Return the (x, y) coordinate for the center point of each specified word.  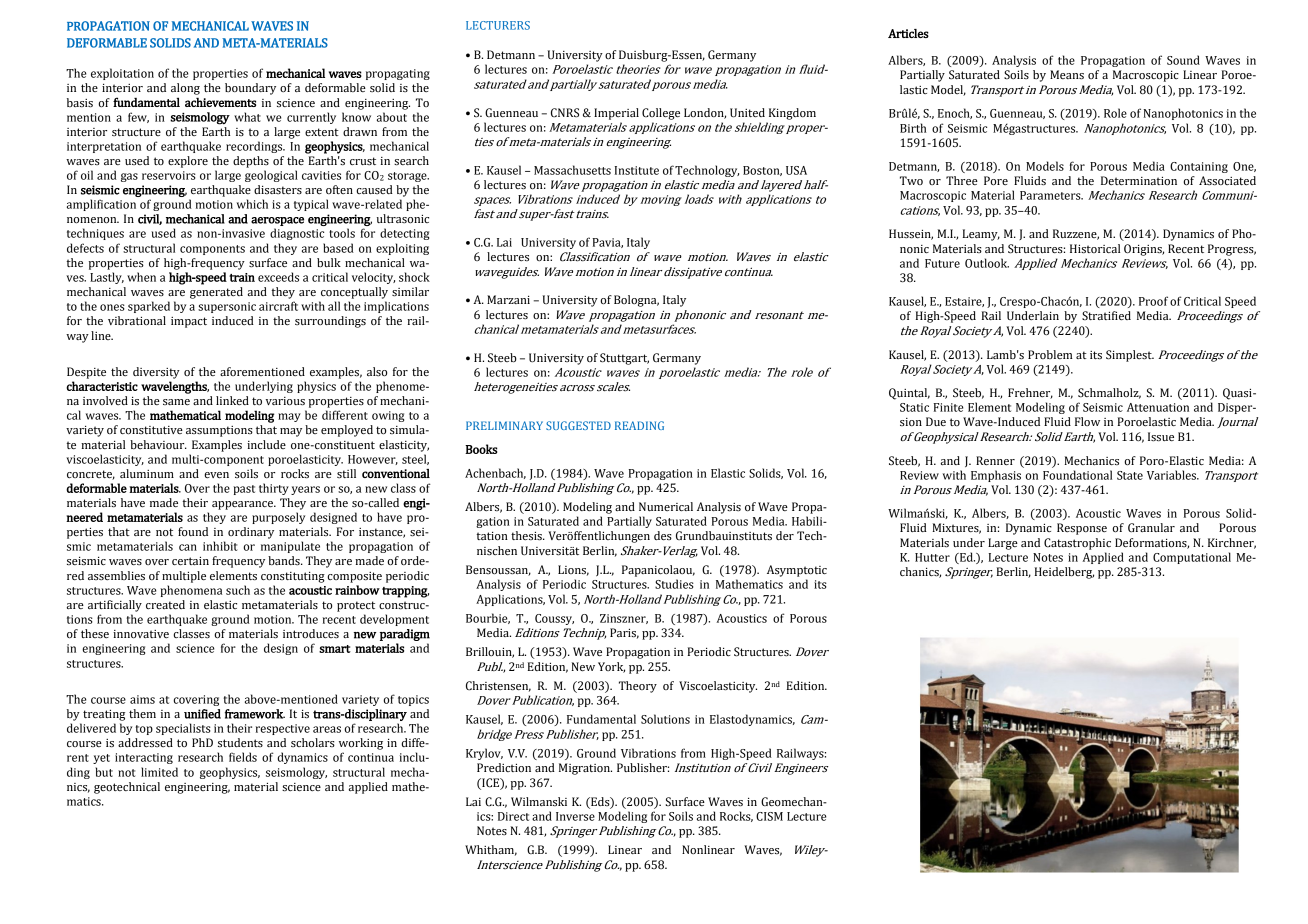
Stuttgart (624, 359)
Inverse (575, 816)
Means (1067, 75)
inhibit (220, 546)
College (661, 114)
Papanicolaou (658, 571)
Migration (585, 769)
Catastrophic (1077, 544)
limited (159, 772)
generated (216, 293)
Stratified (1106, 315)
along (185, 89)
